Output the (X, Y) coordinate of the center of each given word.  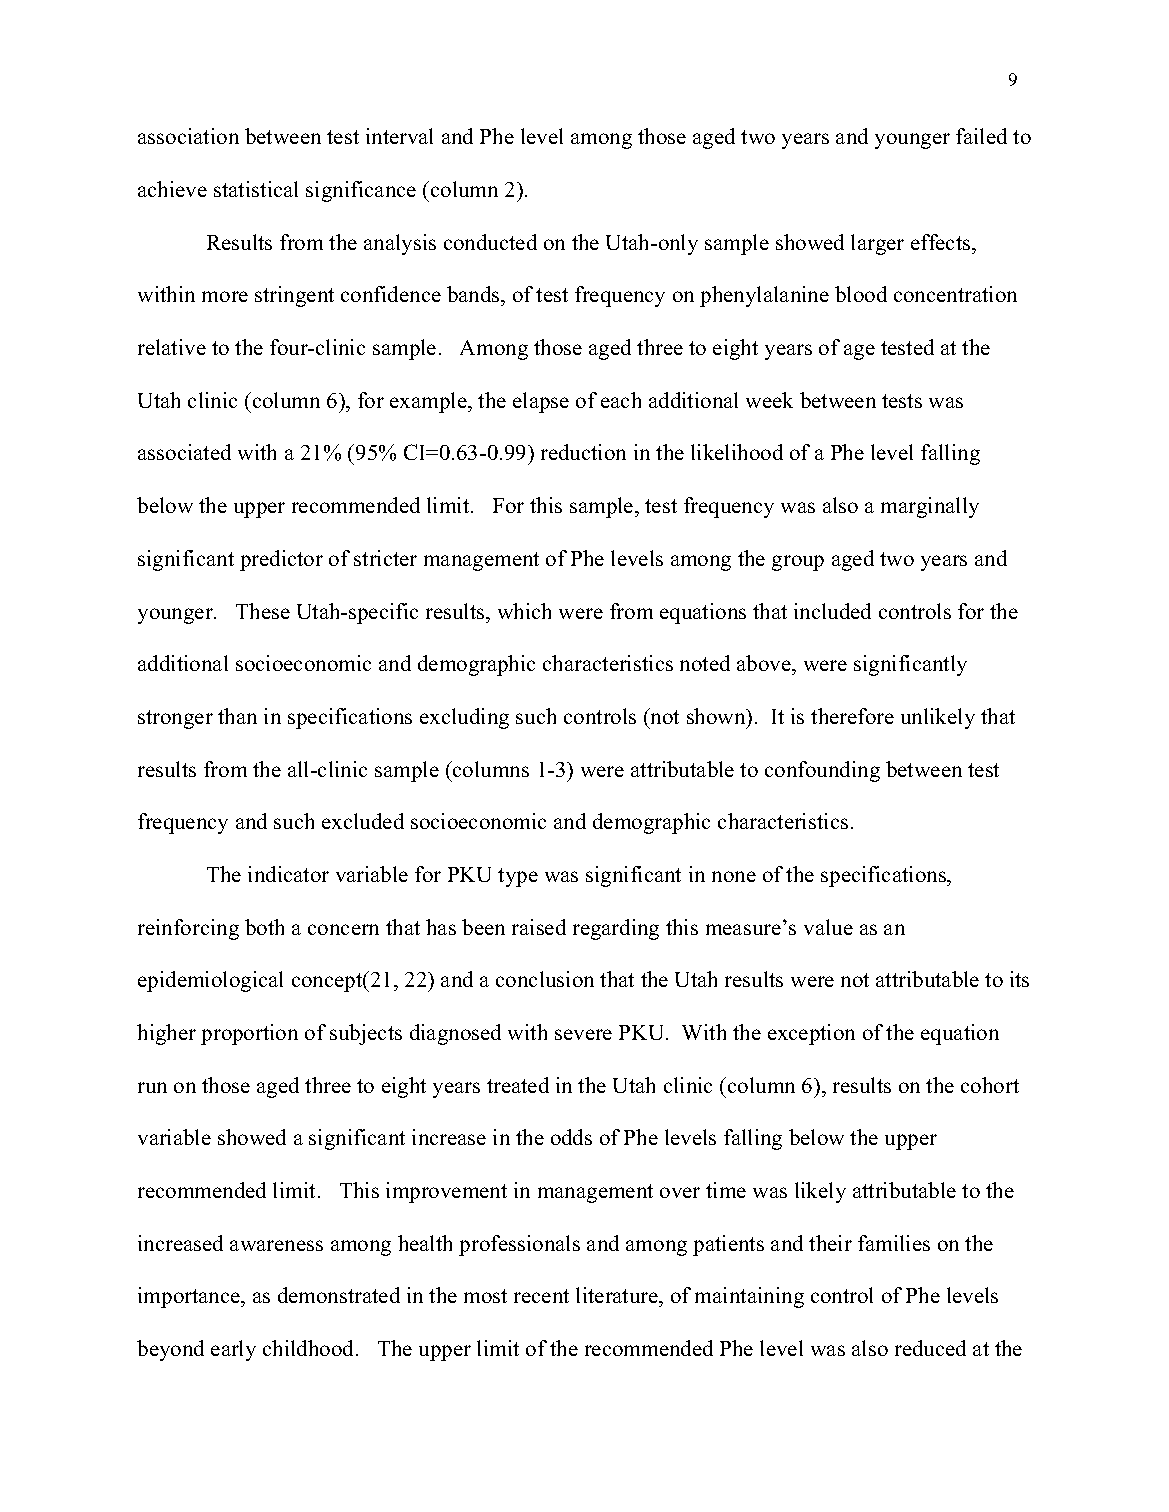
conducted (490, 242)
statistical (256, 189)
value (828, 927)
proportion (249, 1034)
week (769, 400)
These (263, 611)
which (524, 611)
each (621, 400)
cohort (990, 1085)
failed (981, 136)
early (233, 1350)
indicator (288, 874)
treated (518, 1085)
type (518, 877)
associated (184, 452)
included (832, 611)
